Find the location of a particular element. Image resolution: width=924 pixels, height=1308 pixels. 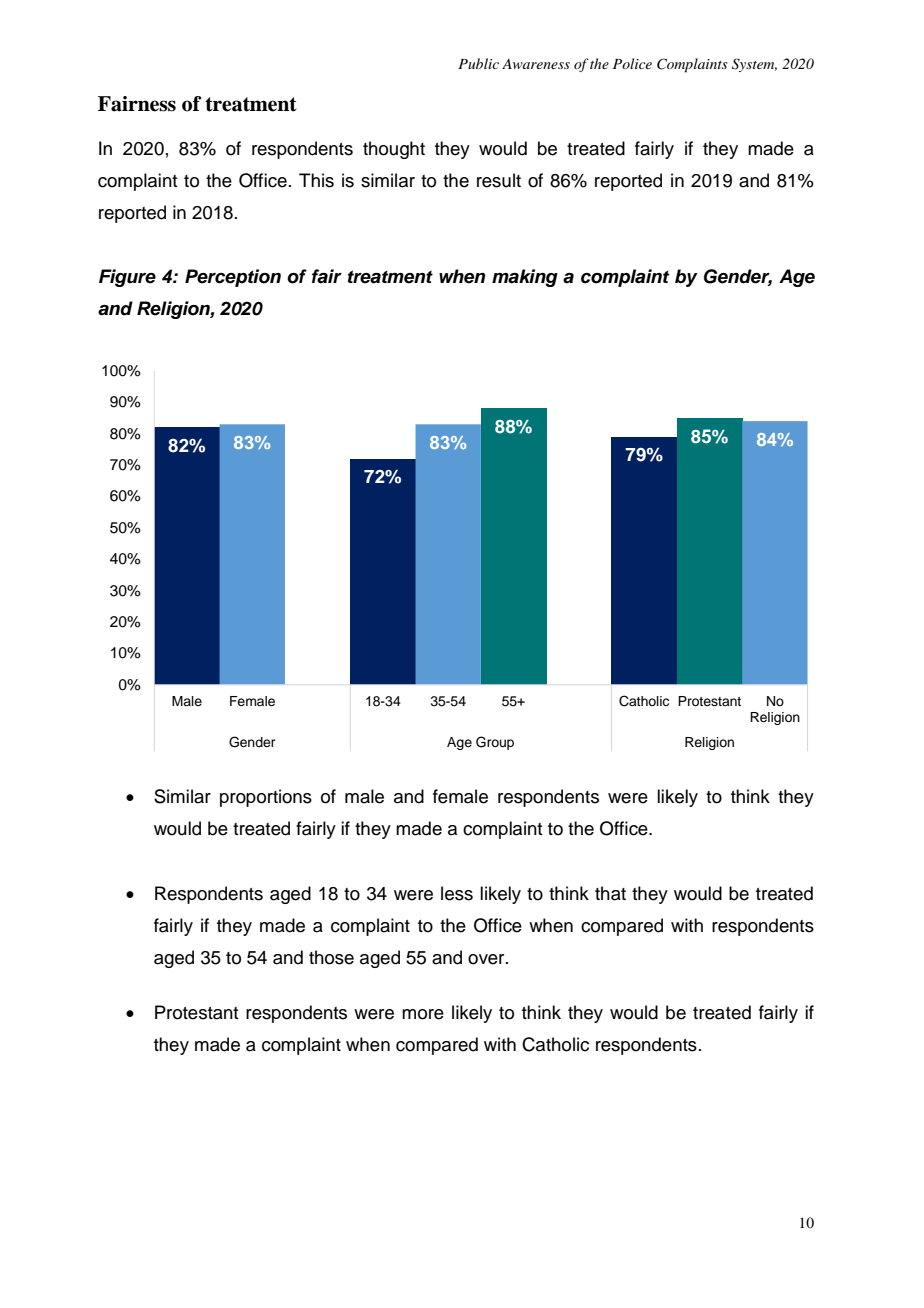

over is located at coordinates (487, 959).
